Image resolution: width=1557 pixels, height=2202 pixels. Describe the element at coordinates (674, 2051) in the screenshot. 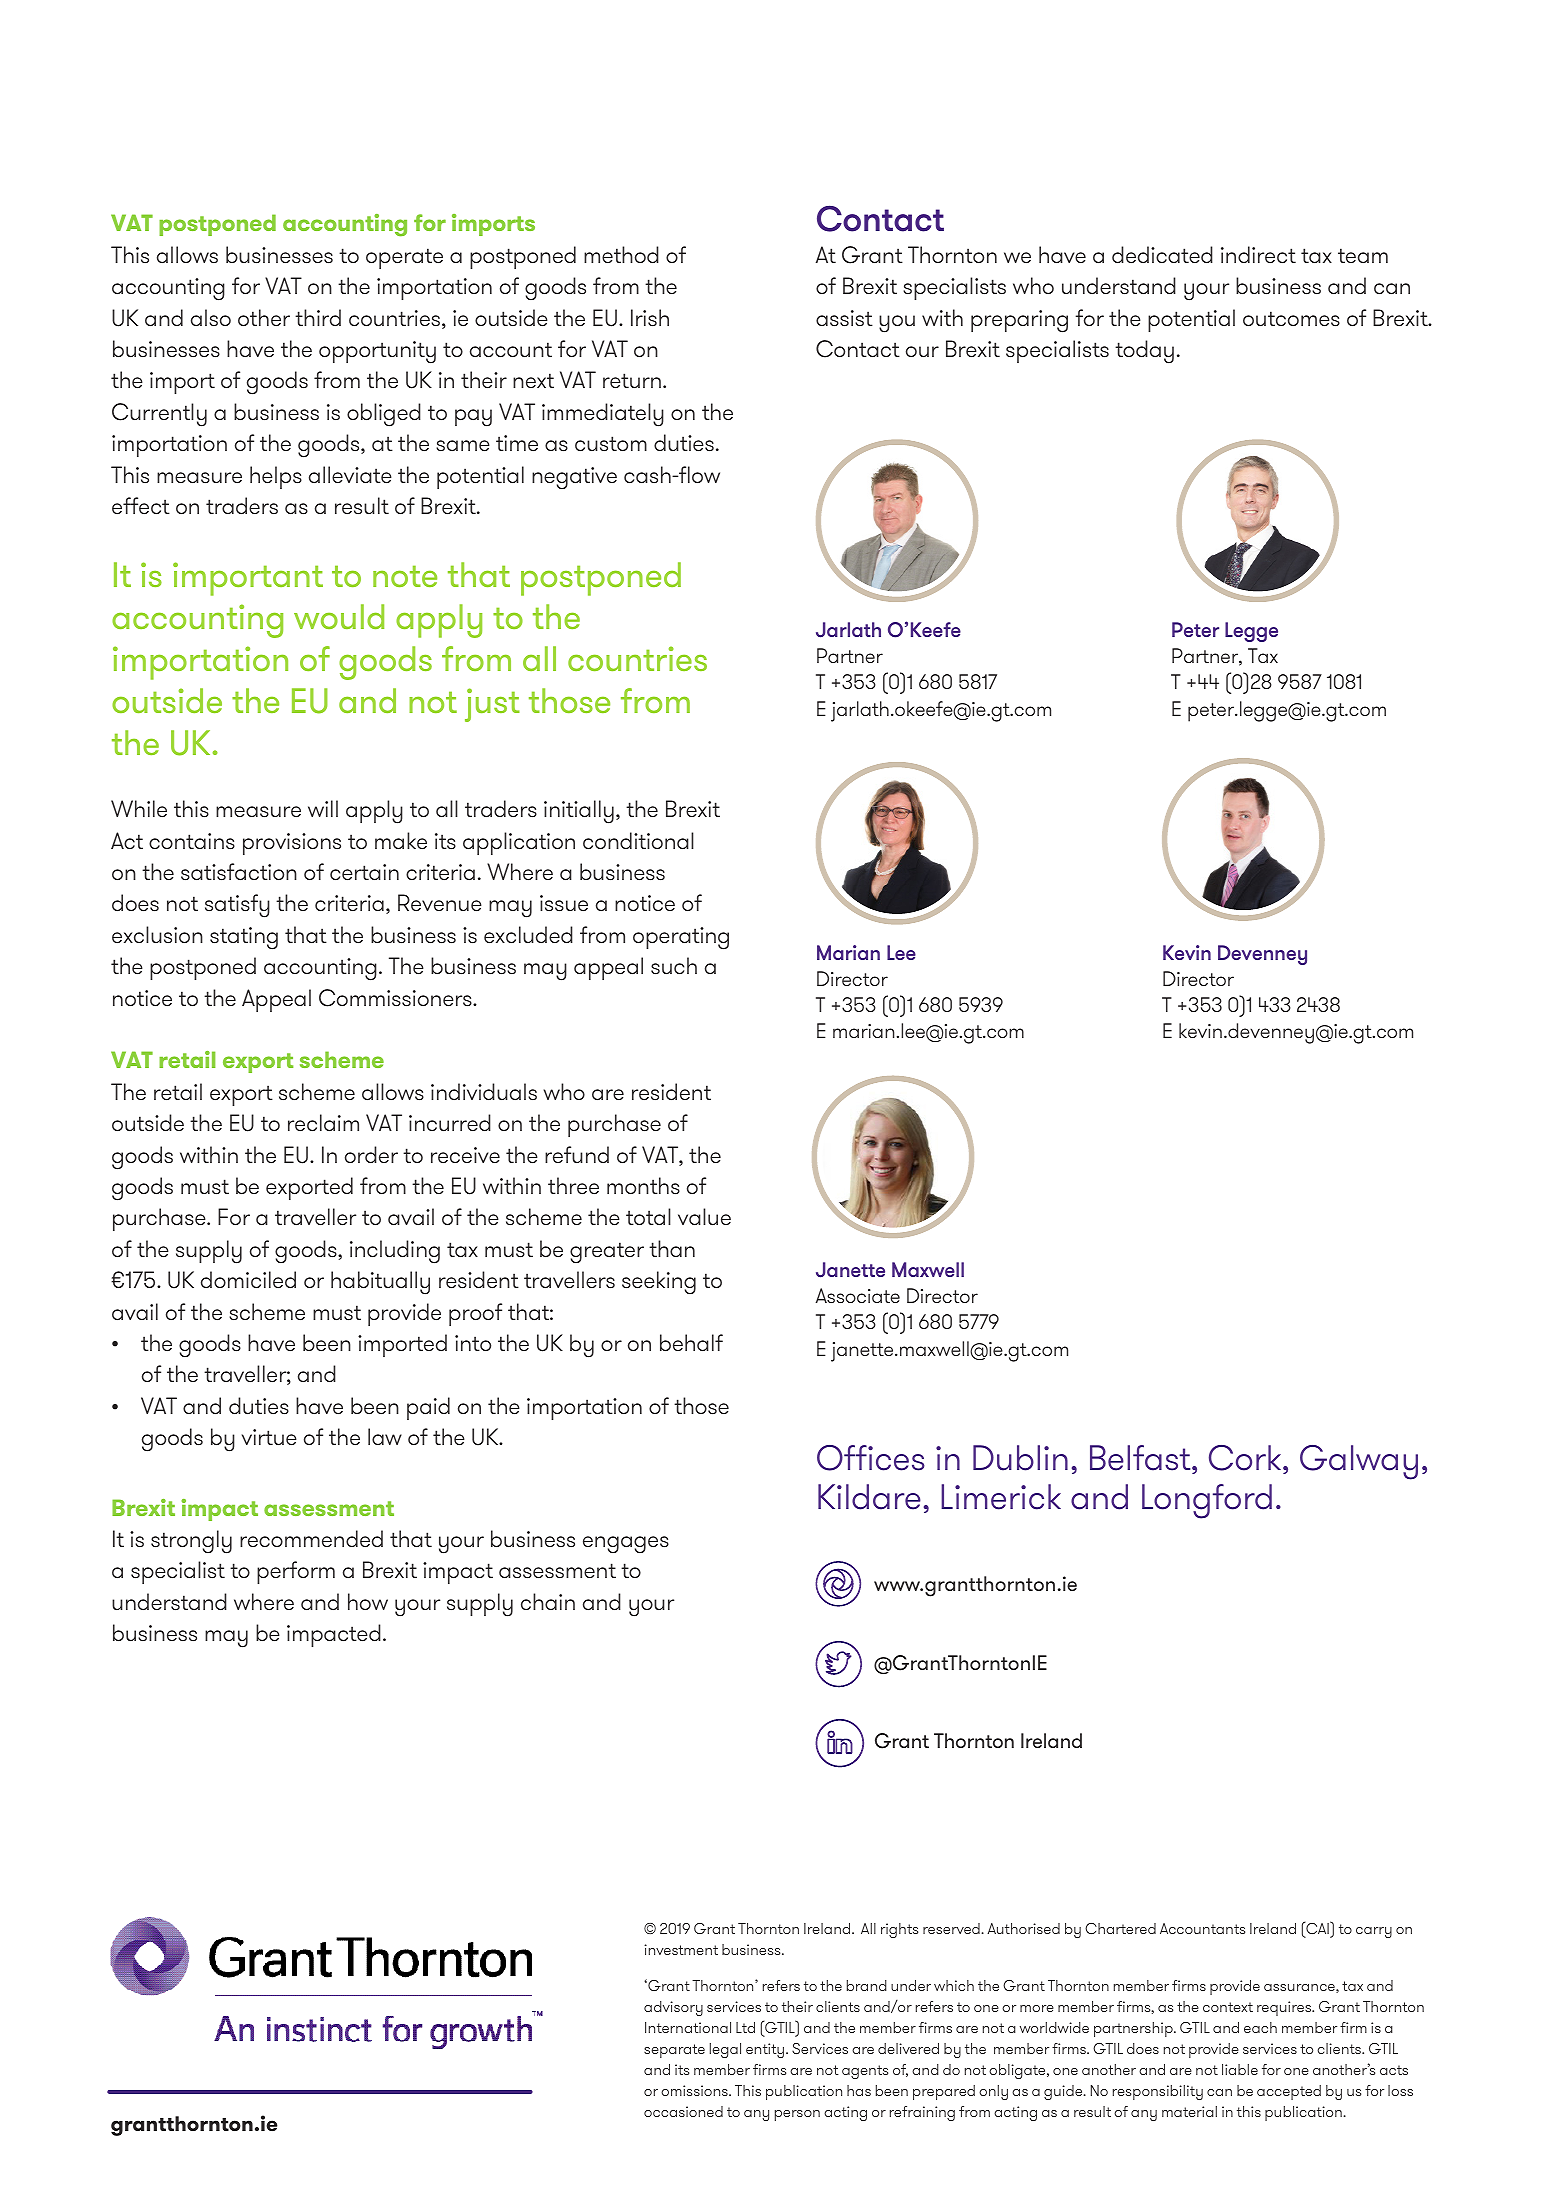

I see `separate` at that location.
